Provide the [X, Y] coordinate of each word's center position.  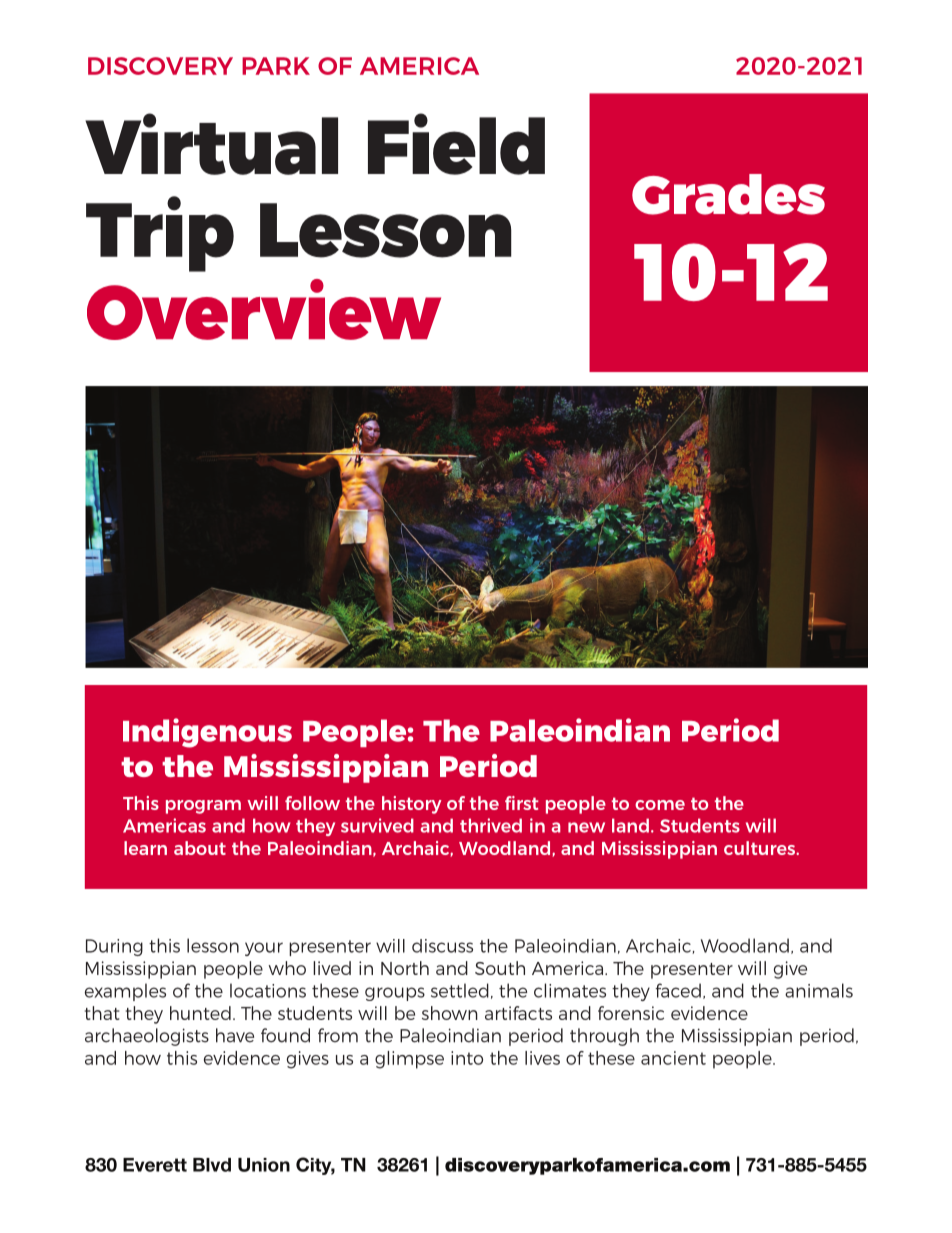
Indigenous [207, 733]
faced [678, 990]
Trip [160, 234]
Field [456, 144]
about [200, 848]
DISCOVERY [160, 66]
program [203, 807]
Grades [728, 194]
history [412, 805]
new [586, 827]
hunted [200, 1013]
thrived [491, 825]
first [522, 803]
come [660, 805]
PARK [276, 66]
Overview [264, 309]
